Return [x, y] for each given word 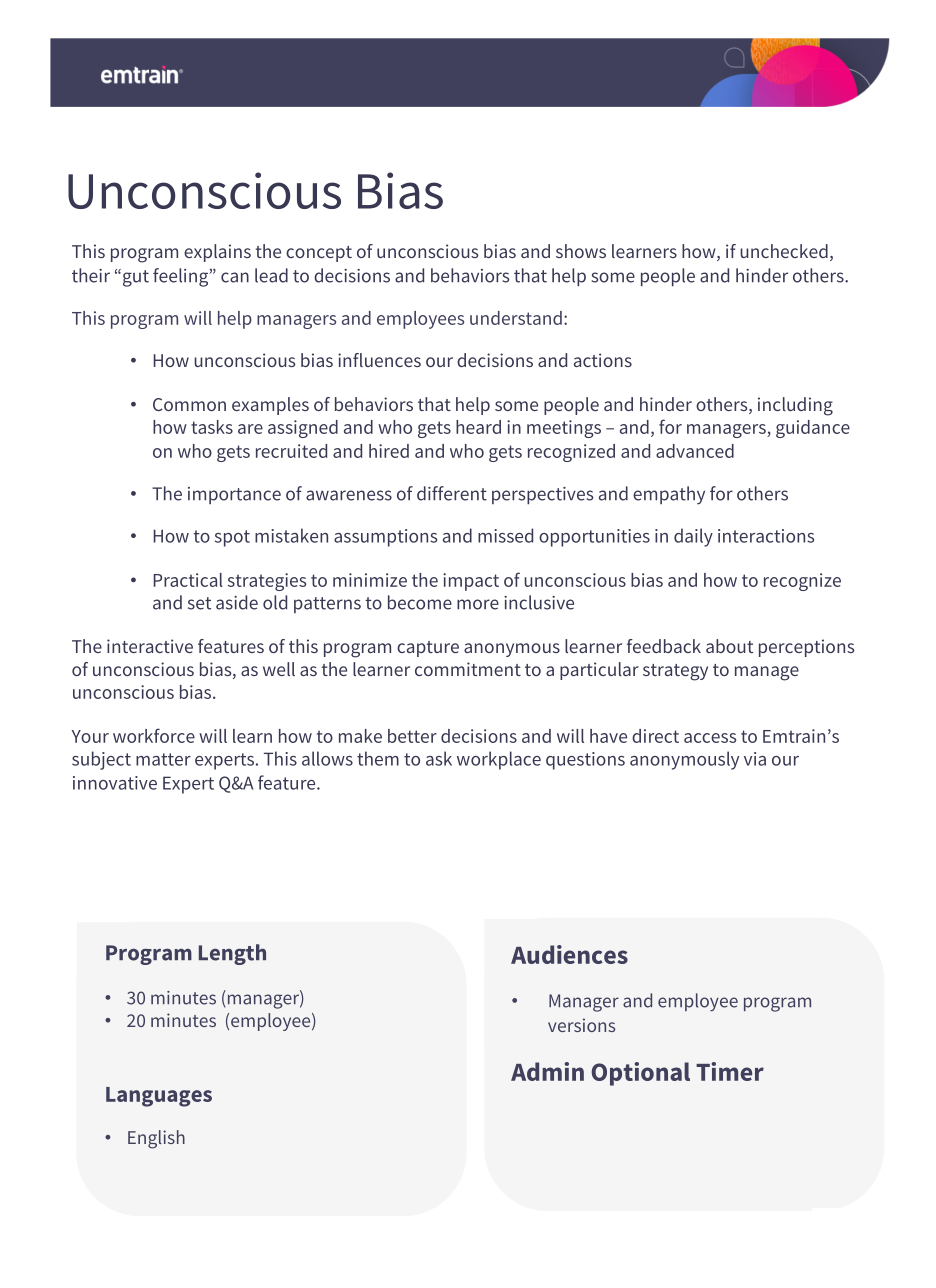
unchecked [784, 251]
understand [516, 318]
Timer [730, 1071]
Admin [547, 1071]
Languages [159, 1097]
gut [136, 278]
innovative [115, 783]
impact [471, 582]
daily [693, 537]
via [755, 759]
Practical [188, 580]
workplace [499, 760]
